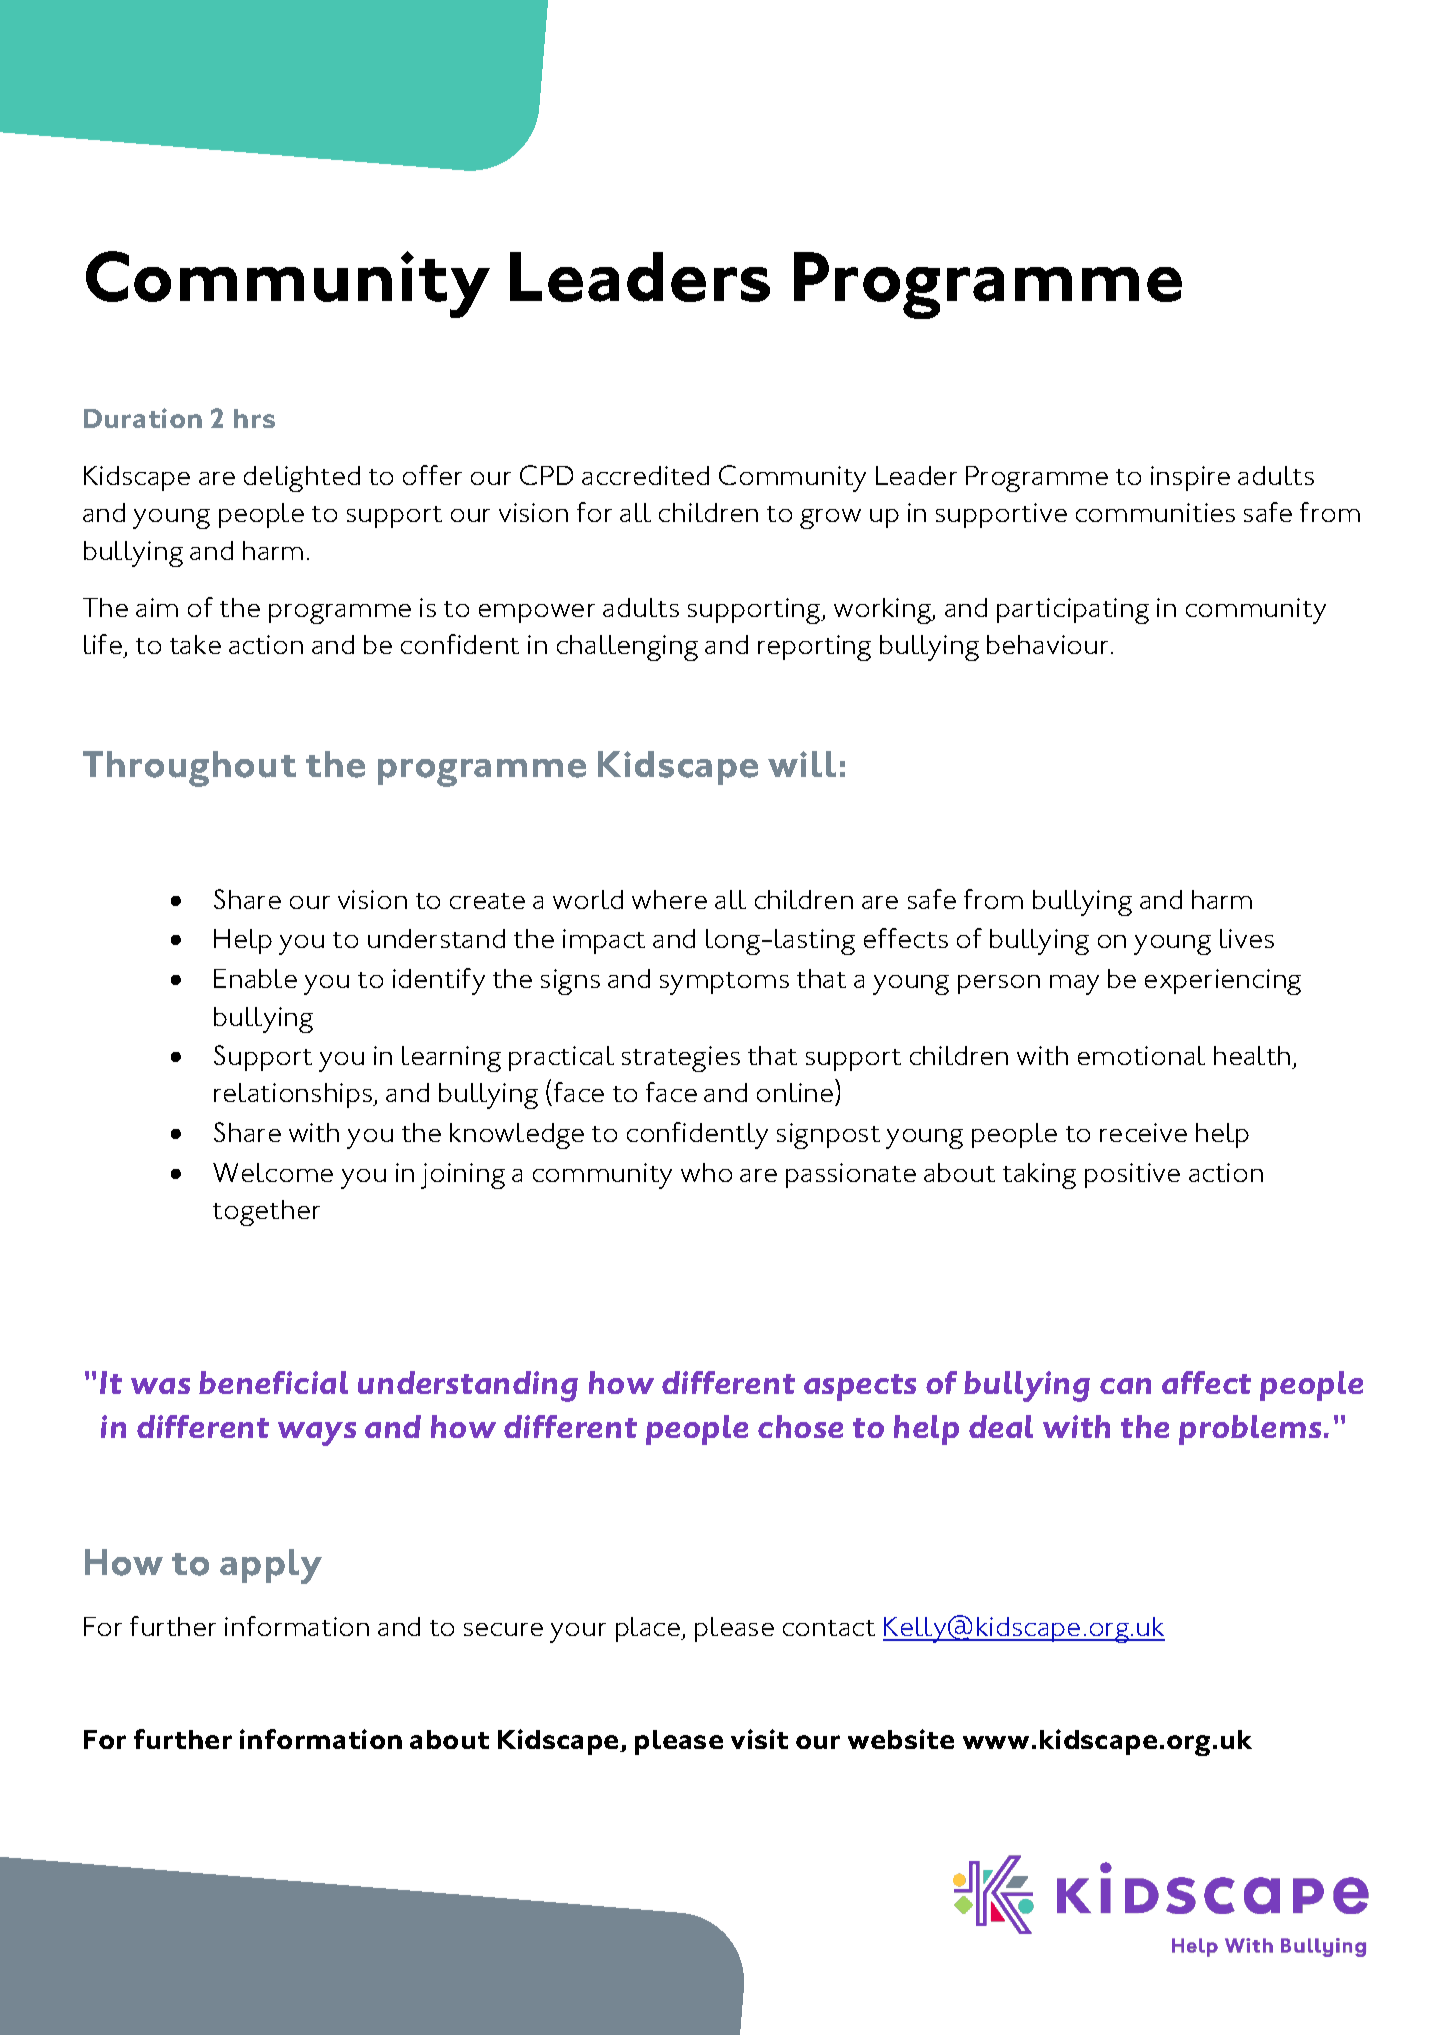  What do you see at coordinates (1141, 1055) in the screenshot?
I see `emotional` at bounding box center [1141, 1055].
